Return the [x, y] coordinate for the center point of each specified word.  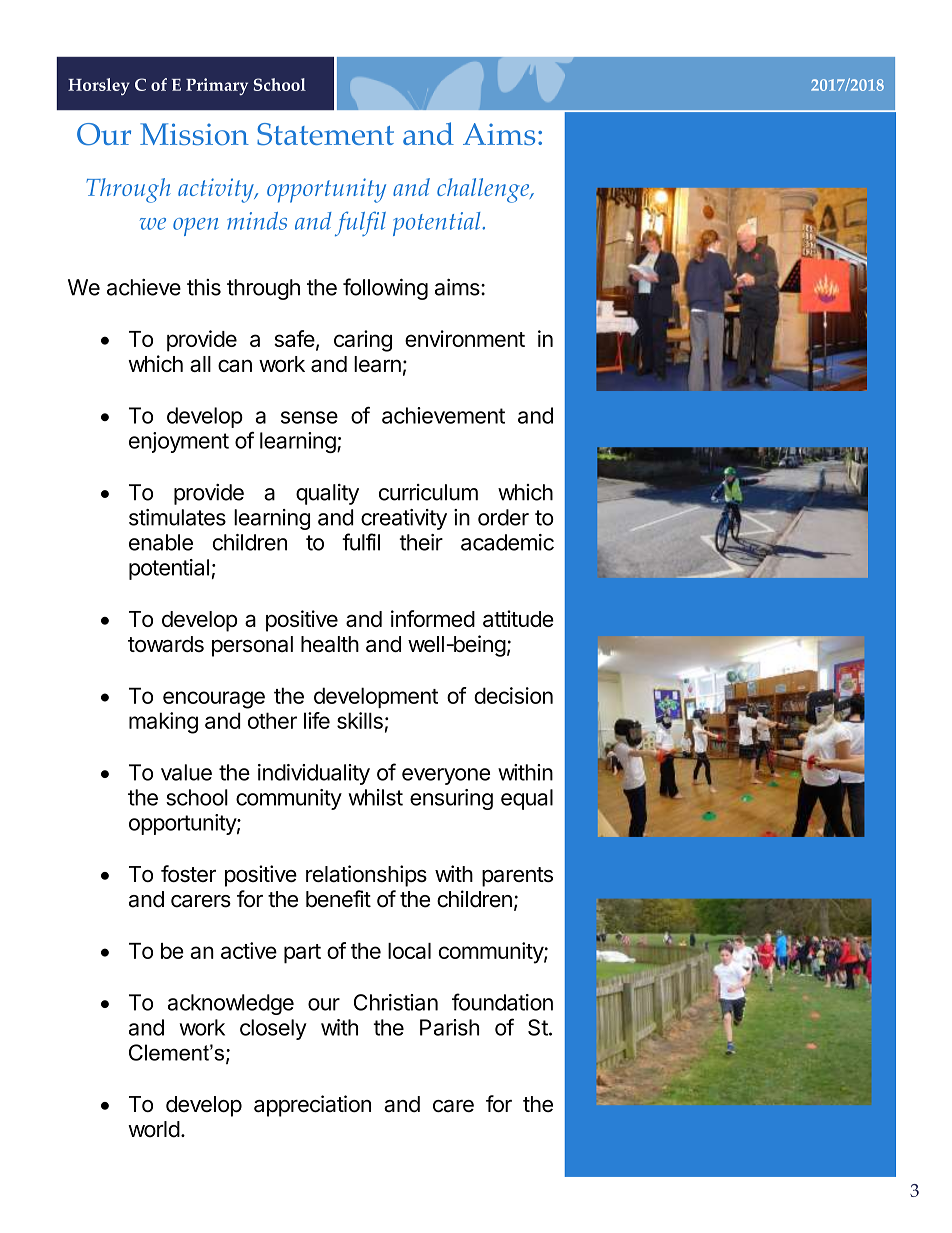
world [154, 1129]
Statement [325, 134]
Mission [194, 134]
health [330, 644]
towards [166, 644]
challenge [484, 190]
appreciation [312, 1106]
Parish [449, 1027]
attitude [518, 618]
